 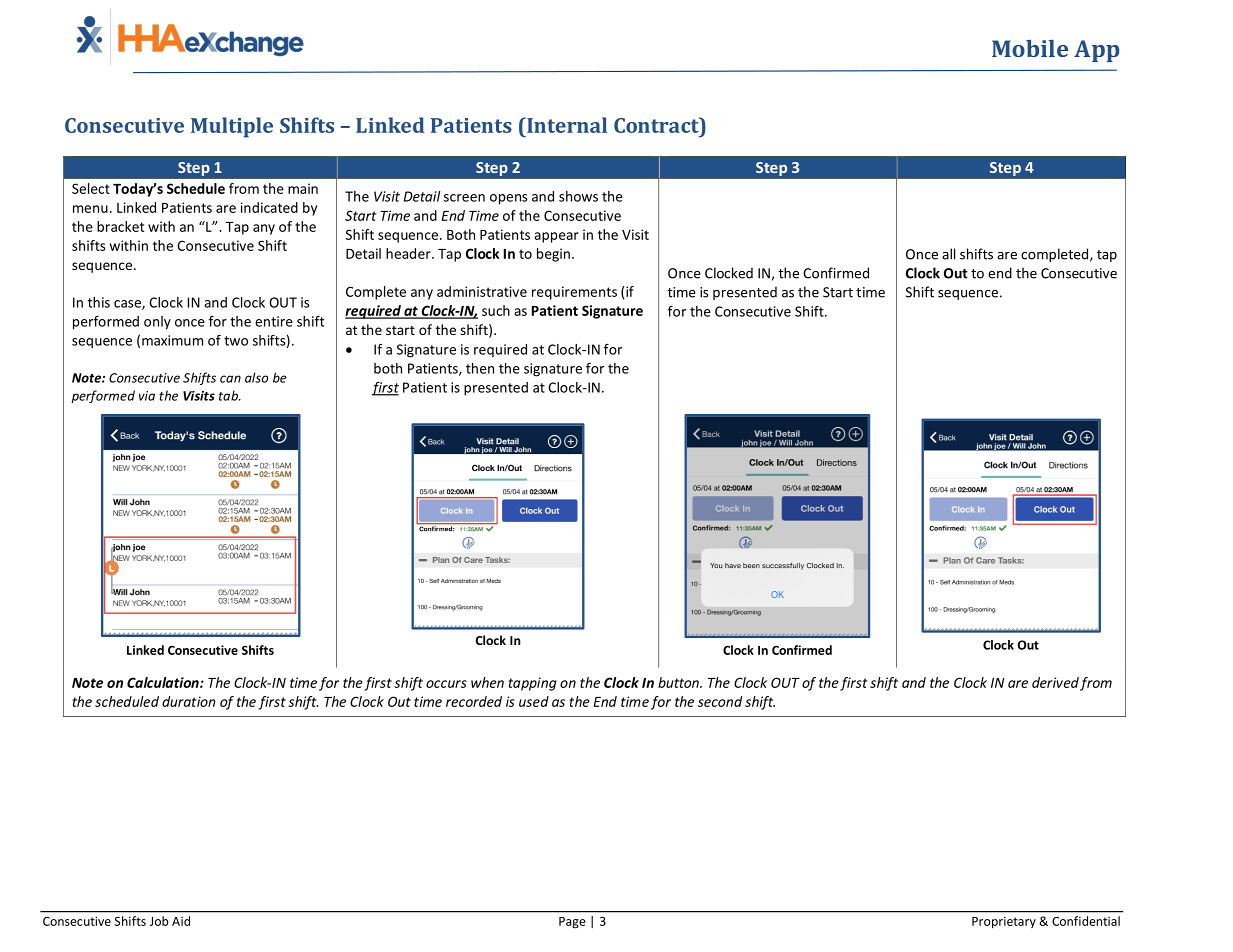 I want to click on Proprietary, so click(x=1004, y=923).
